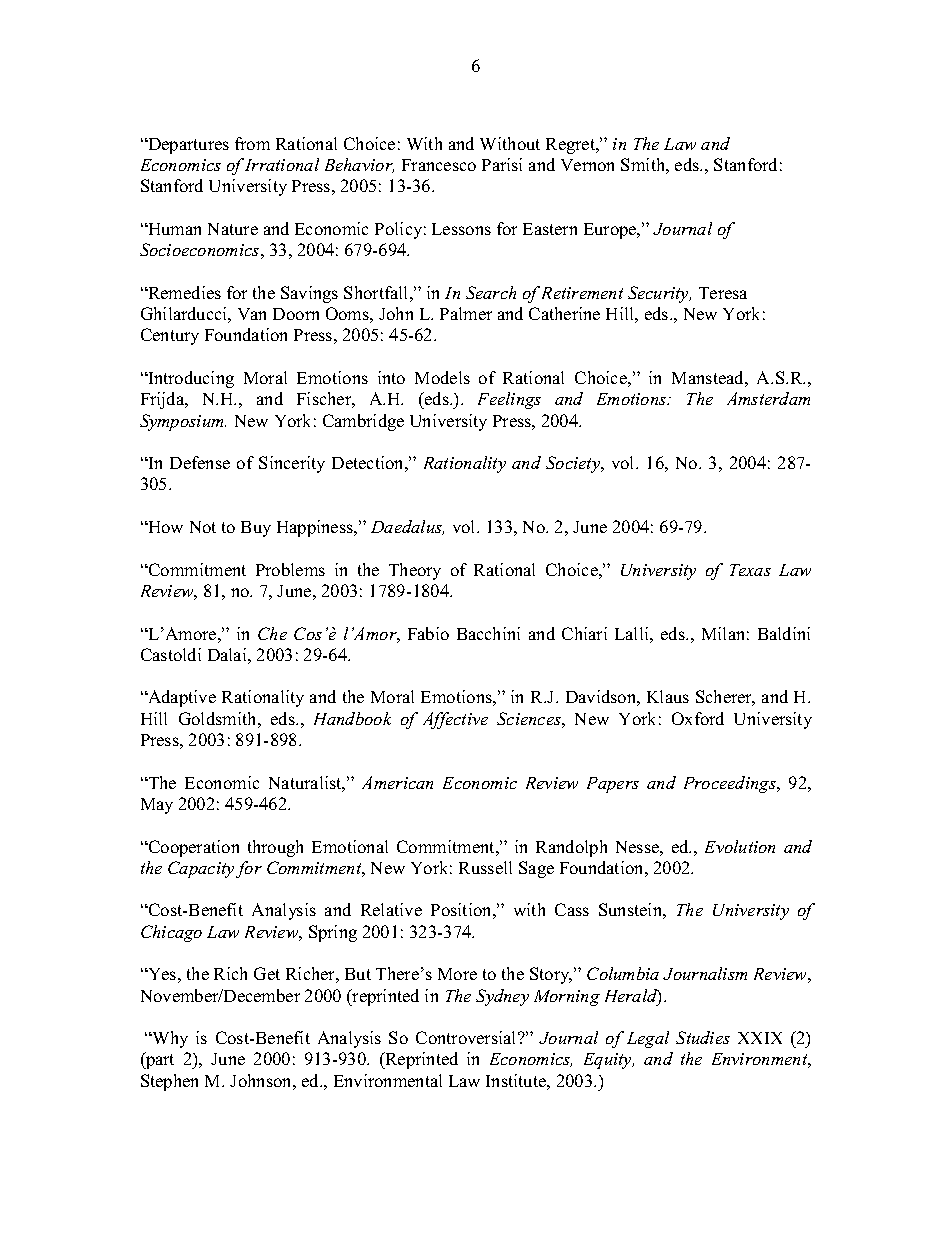 This screenshot has height=1233, width=952. What do you see at coordinates (192, 848) in the screenshot?
I see `Cooperation` at bounding box center [192, 848].
